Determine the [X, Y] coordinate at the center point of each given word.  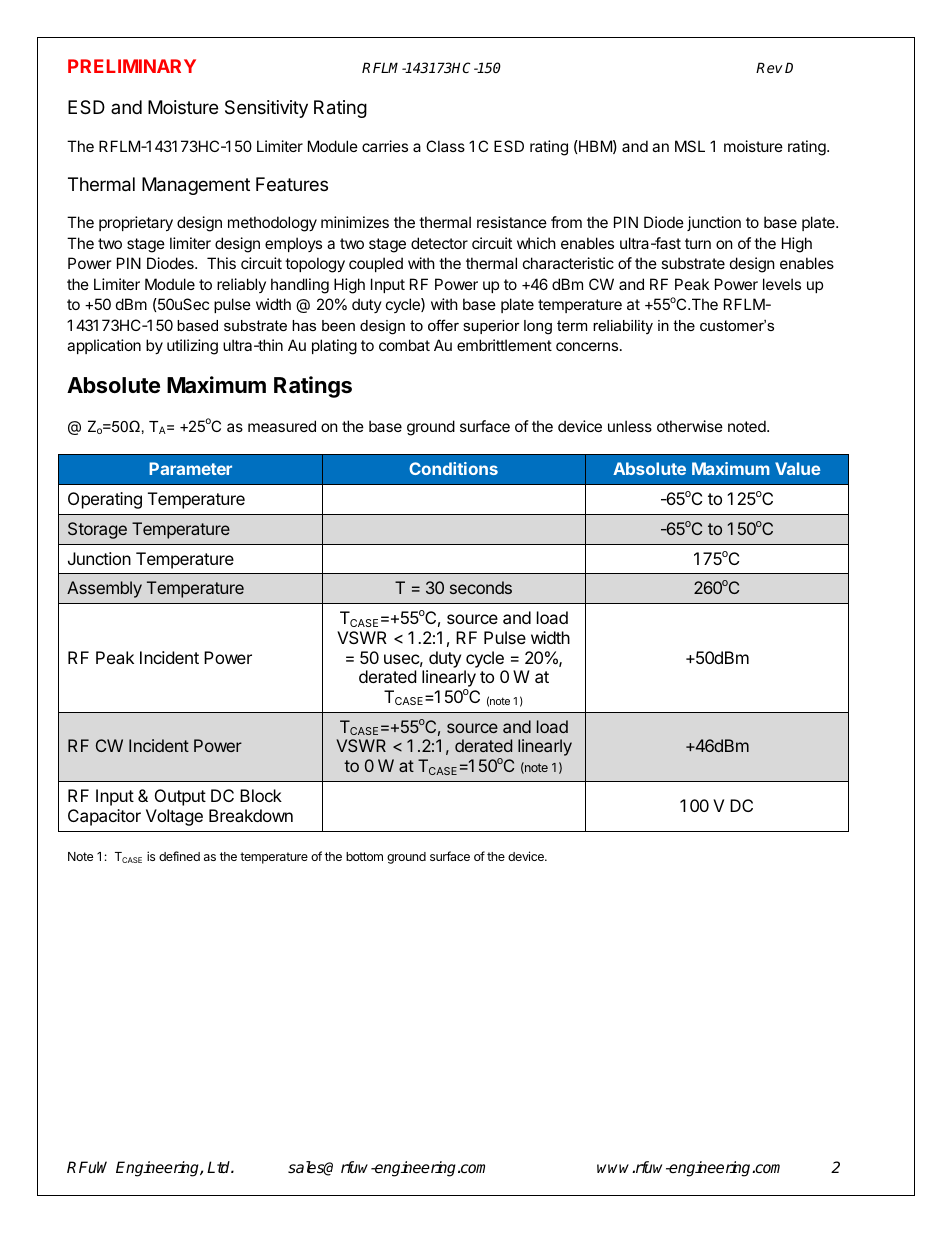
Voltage [174, 817]
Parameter [190, 468]
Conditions [453, 468]
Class [445, 146]
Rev [769, 67]
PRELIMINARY [132, 66]
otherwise [690, 426]
